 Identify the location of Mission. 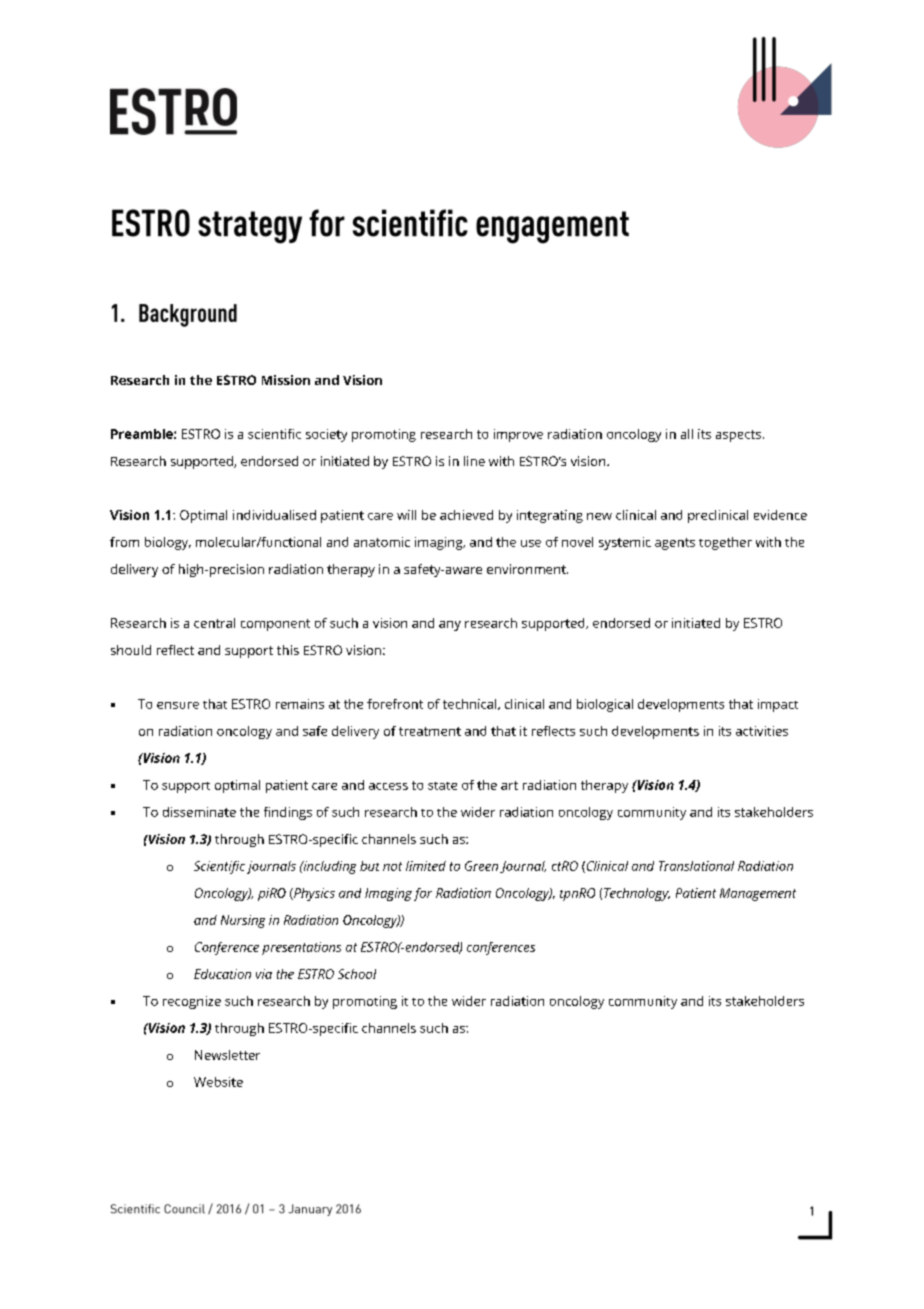
(286, 380).
